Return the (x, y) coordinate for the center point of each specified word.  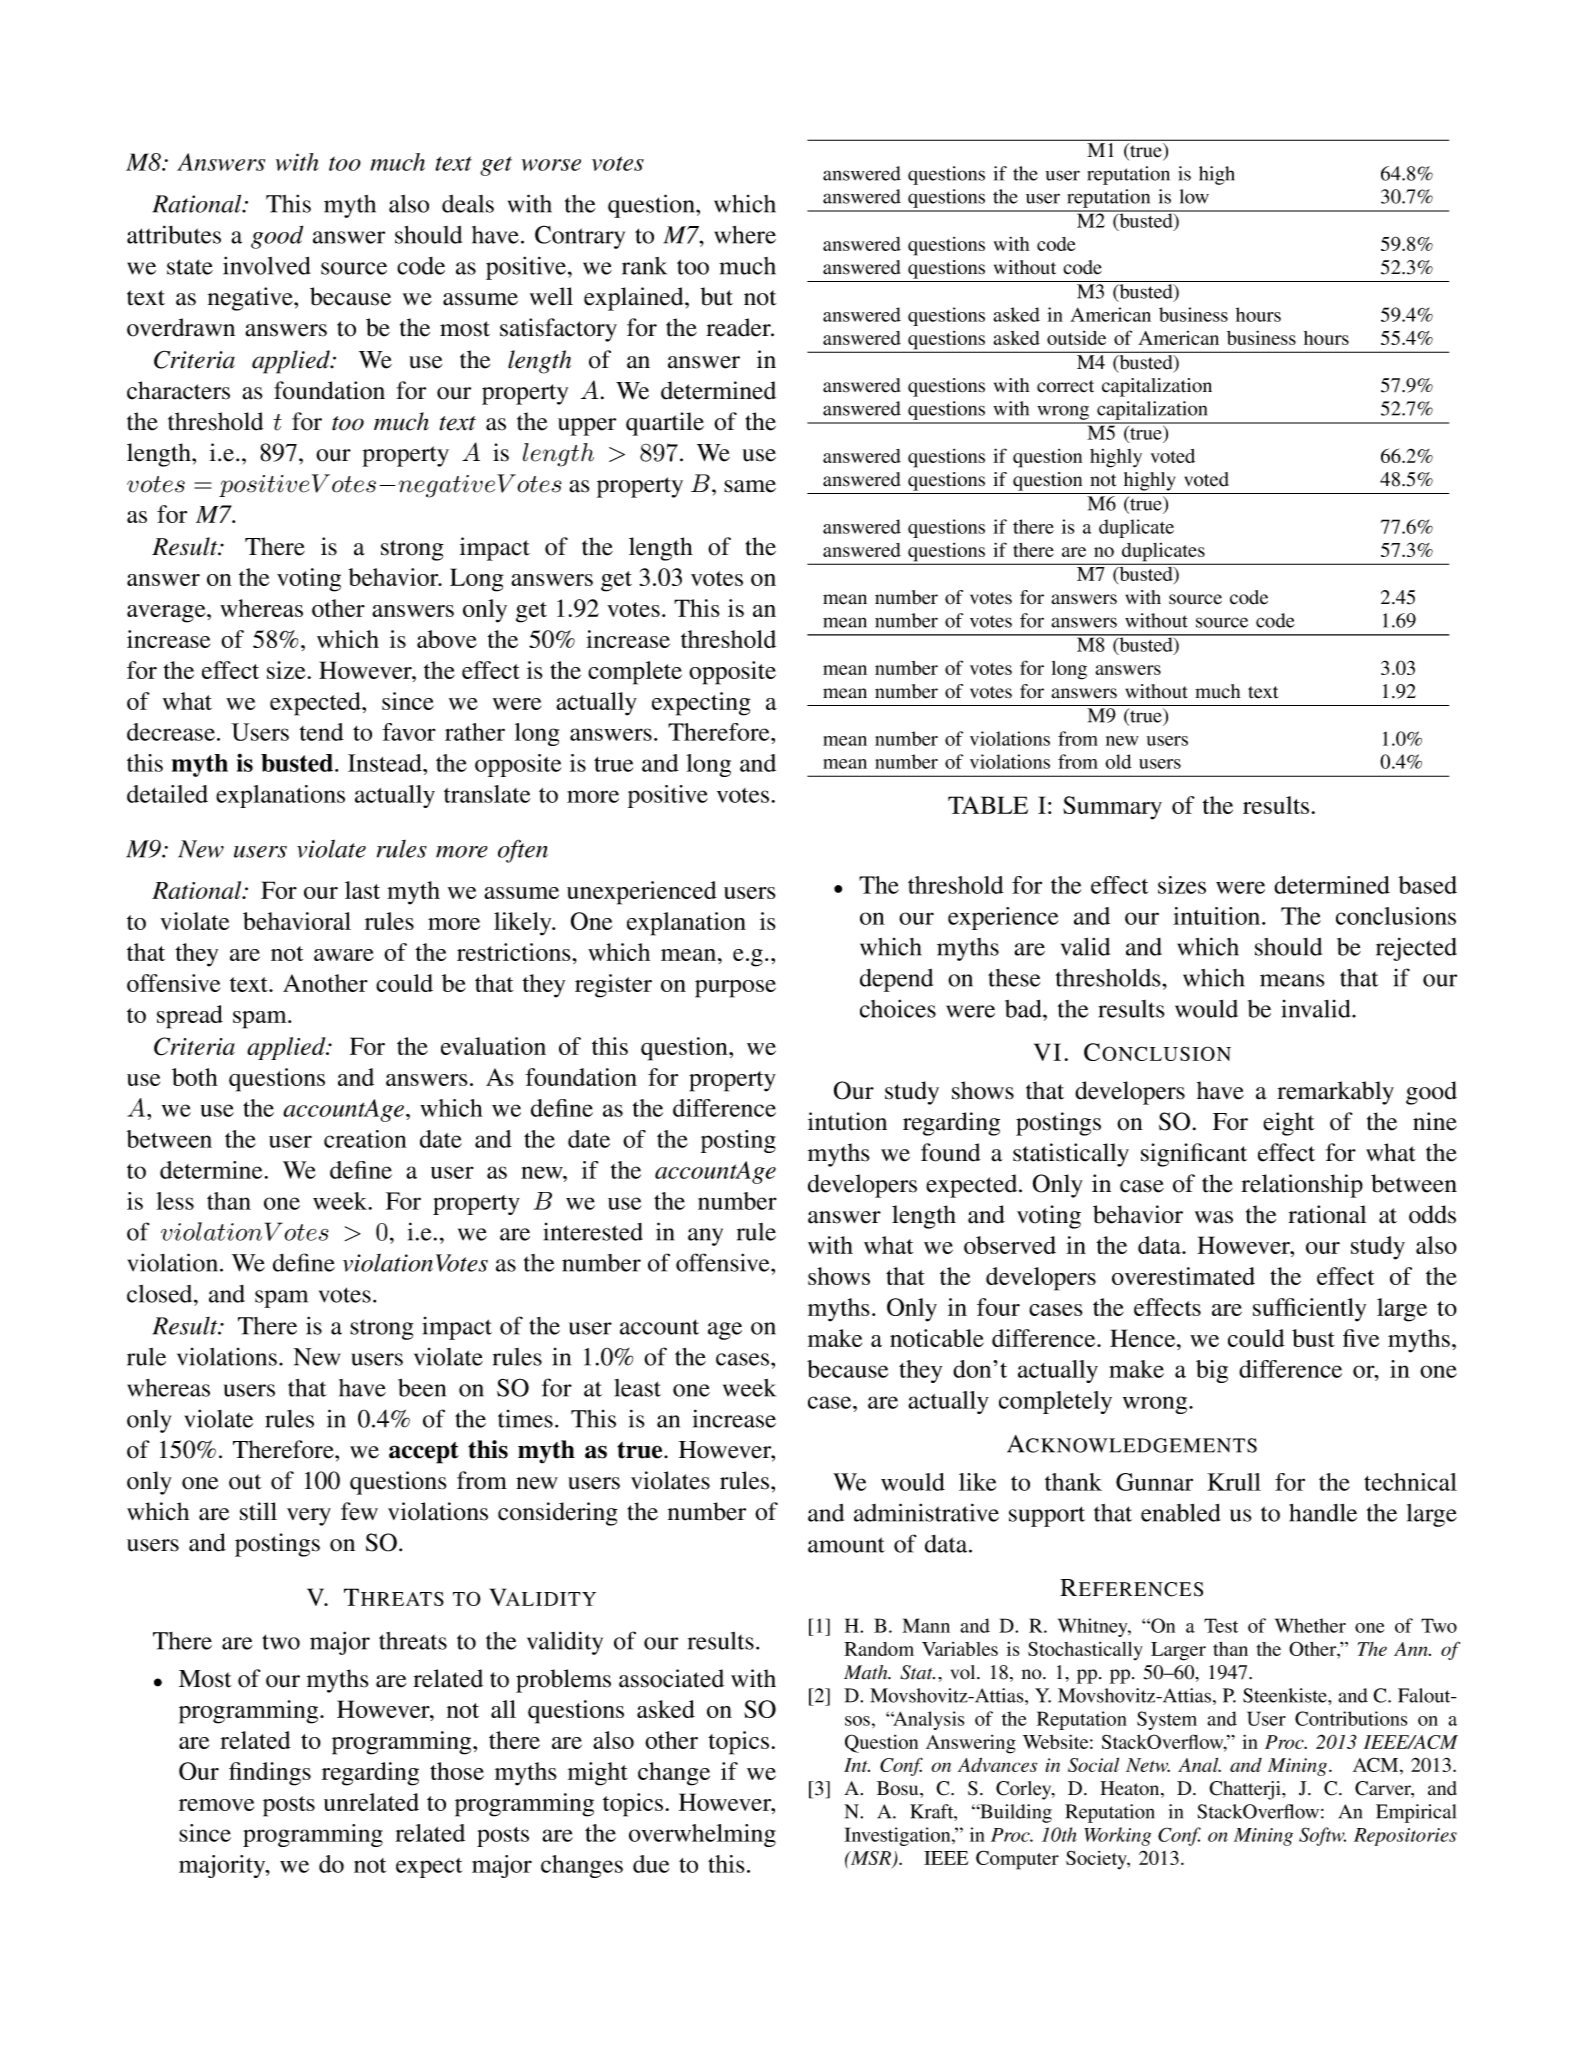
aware (344, 955)
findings (270, 1774)
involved (266, 265)
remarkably (1335, 1093)
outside (1076, 338)
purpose (735, 989)
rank (644, 266)
